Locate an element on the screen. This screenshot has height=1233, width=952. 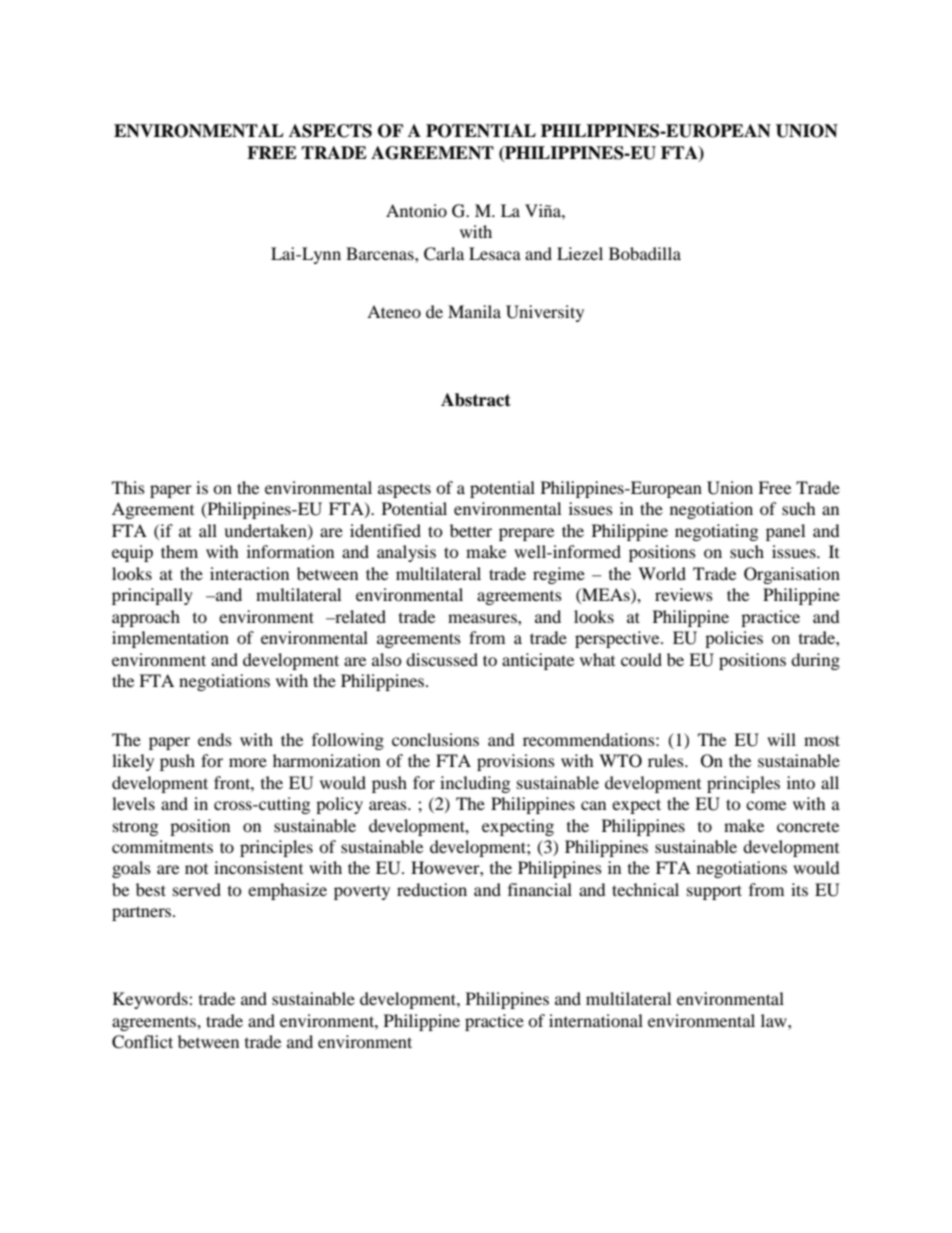
Keywords is located at coordinates (151, 1000).
